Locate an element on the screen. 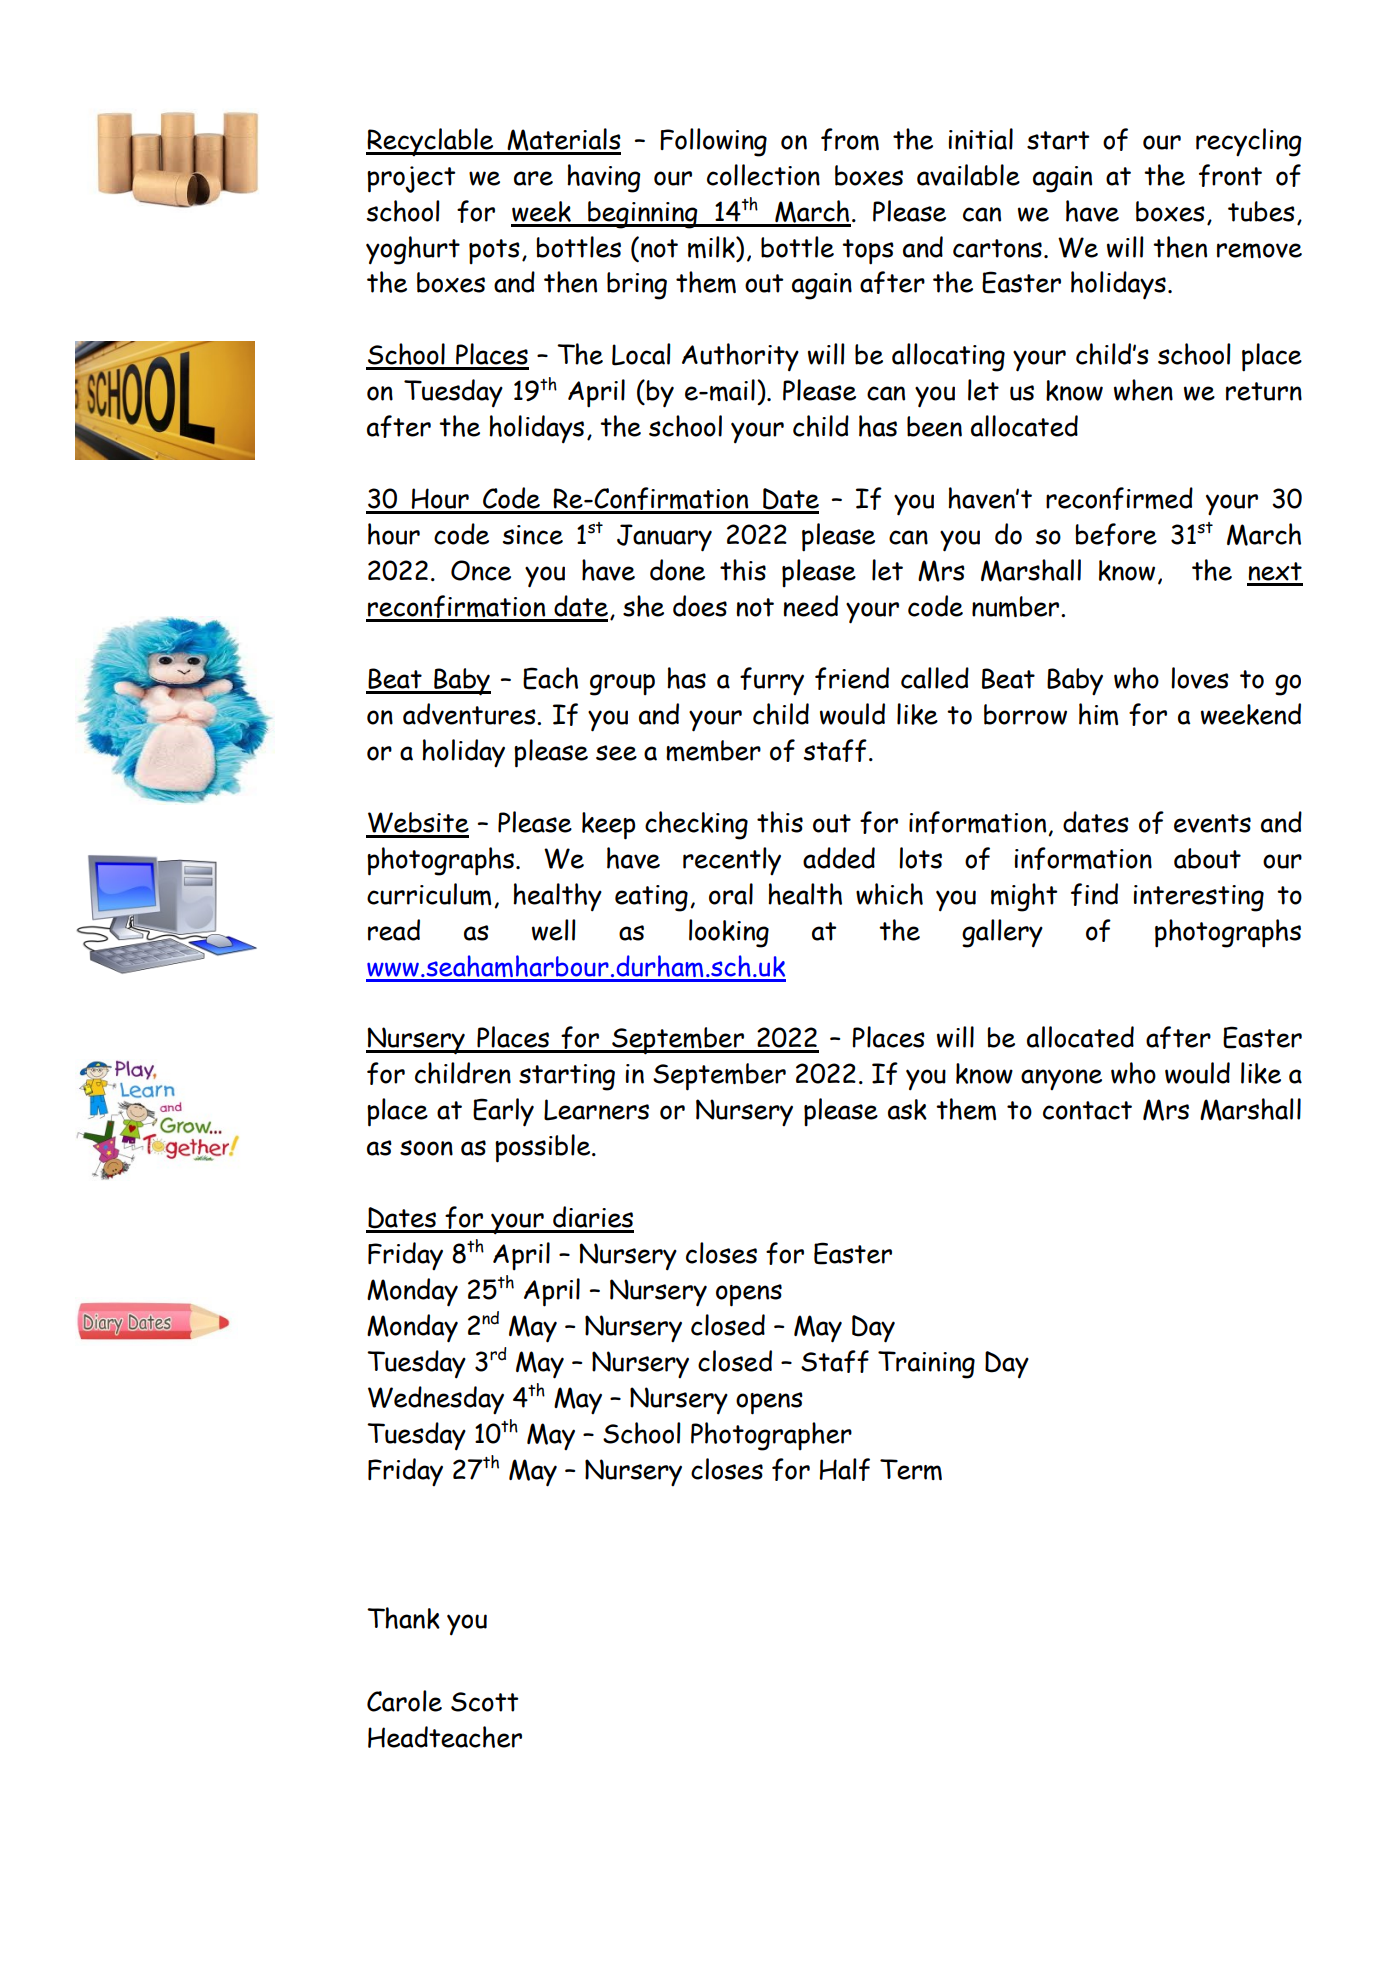 The image size is (1396, 1974). Scott is located at coordinates (484, 1702).
